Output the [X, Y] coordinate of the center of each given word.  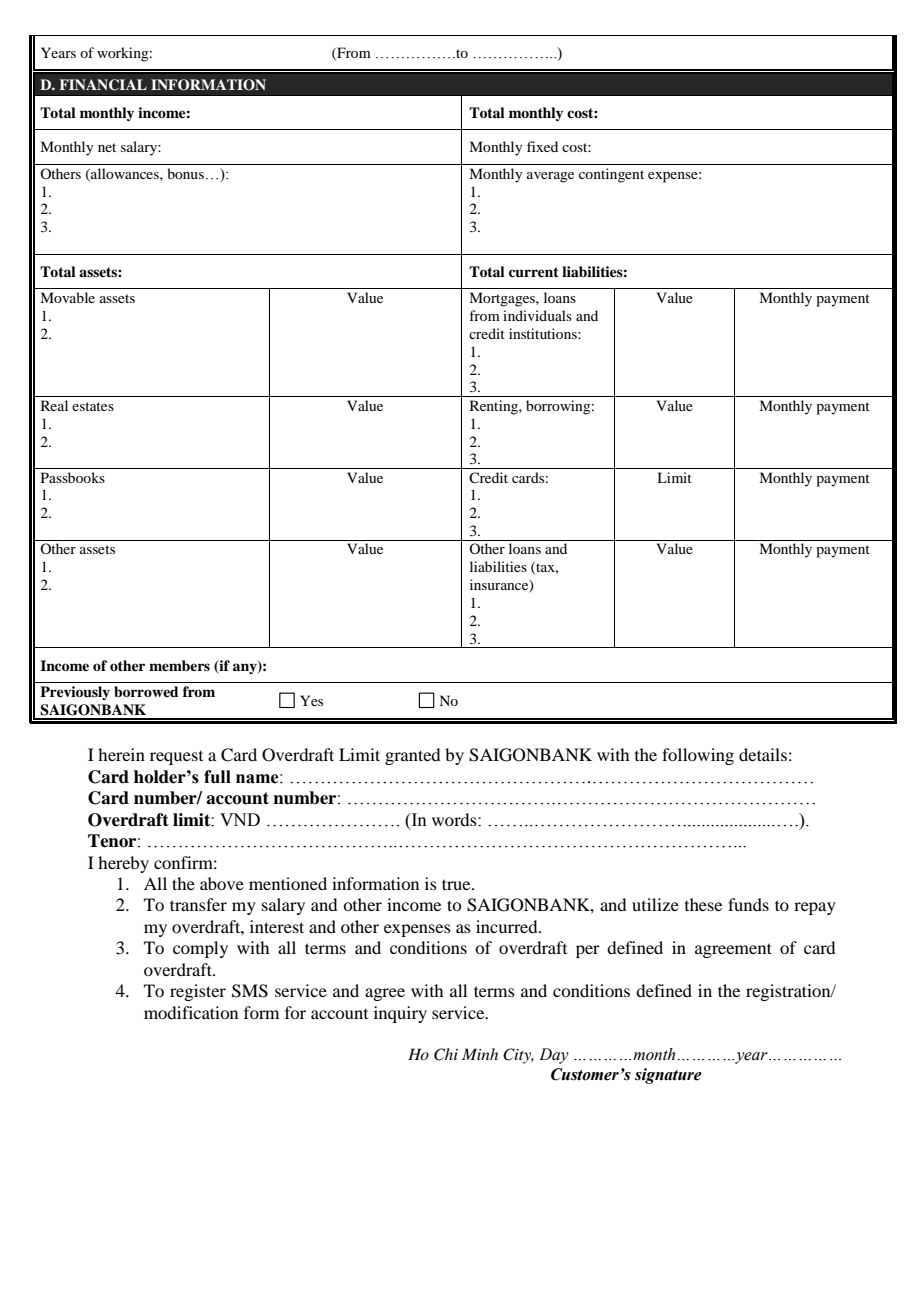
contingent [611, 175]
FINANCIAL [103, 85]
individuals [537, 315]
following [698, 756]
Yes [311, 700]
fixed [542, 146]
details [763, 754]
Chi [446, 1054]
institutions [544, 333]
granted [412, 756]
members [179, 665]
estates [93, 406]
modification [191, 1012]
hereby [123, 864]
